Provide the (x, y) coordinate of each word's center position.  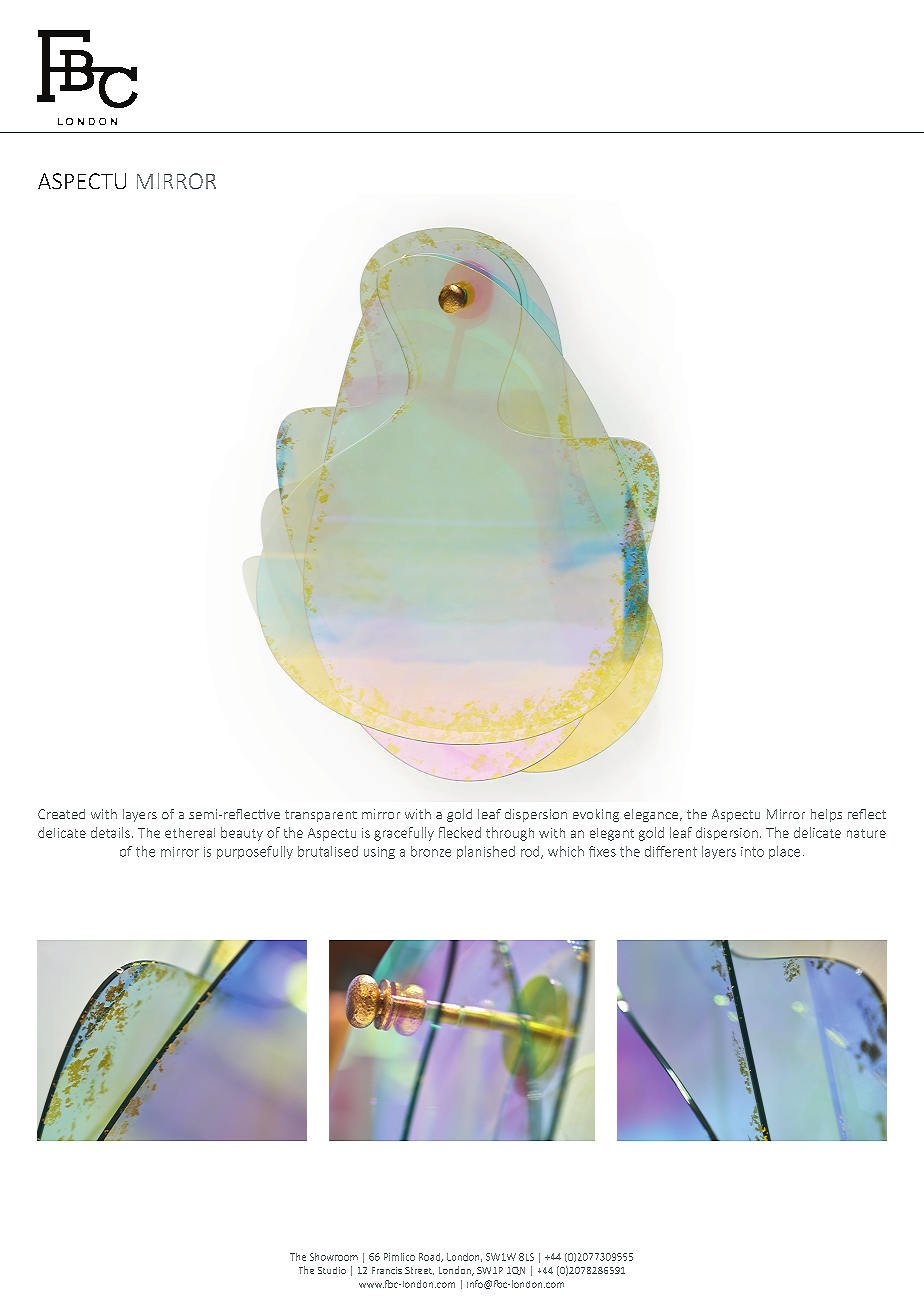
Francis (387, 1270)
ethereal (190, 833)
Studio (332, 1270)
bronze (431, 851)
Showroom (334, 1257)
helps (826, 815)
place (784, 852)
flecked (460, 832)
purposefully (255, 852)
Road (430, 1257)
